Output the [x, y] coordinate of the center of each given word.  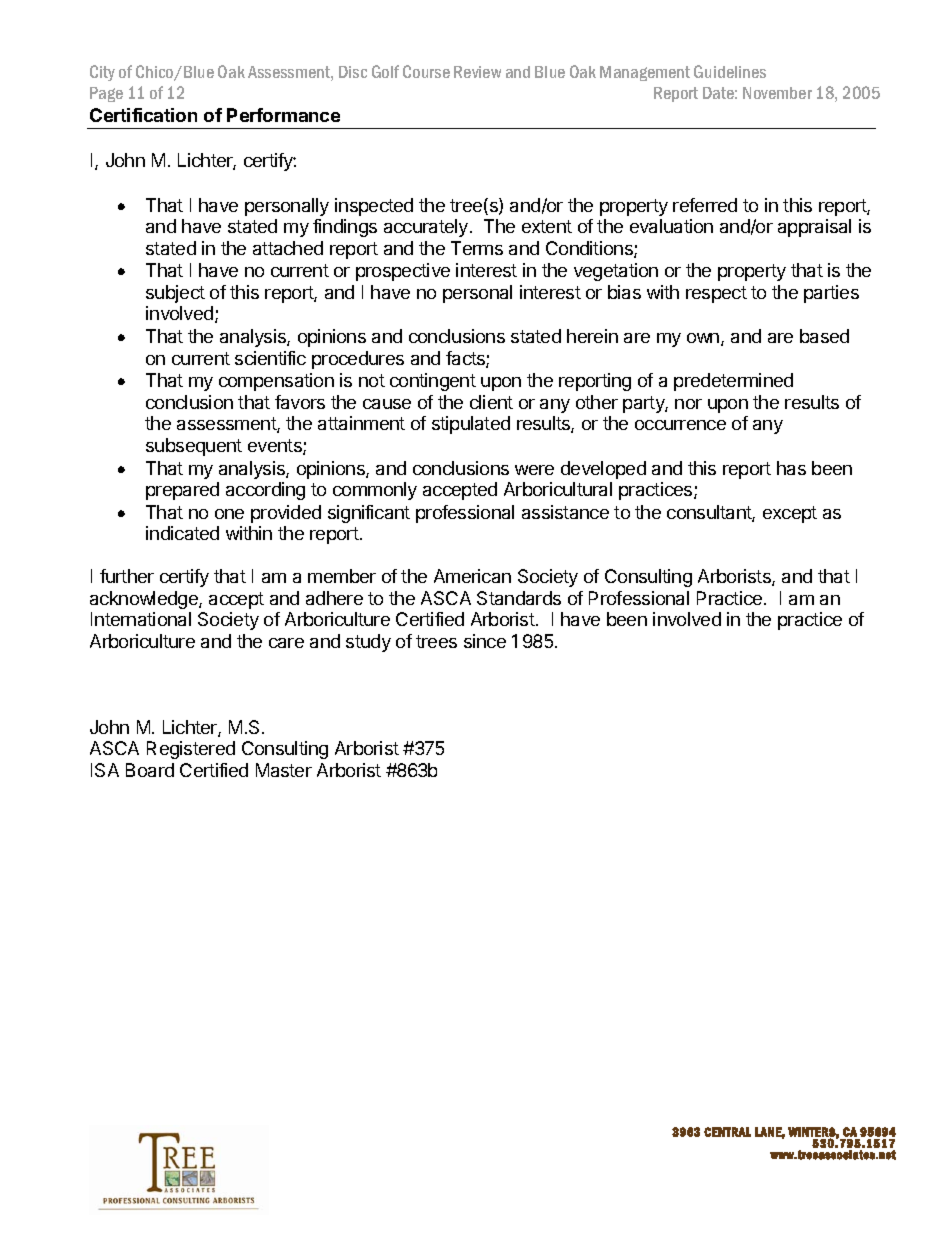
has [791, 468]
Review [477, 72]
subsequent [194, 447]
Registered [191, 750]
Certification [143, 115]
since [485, 641]
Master [284, 770]
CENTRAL [727, 1132]
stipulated [471, 425]
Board [150, 770]
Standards [519, 598]
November [777, 93]
